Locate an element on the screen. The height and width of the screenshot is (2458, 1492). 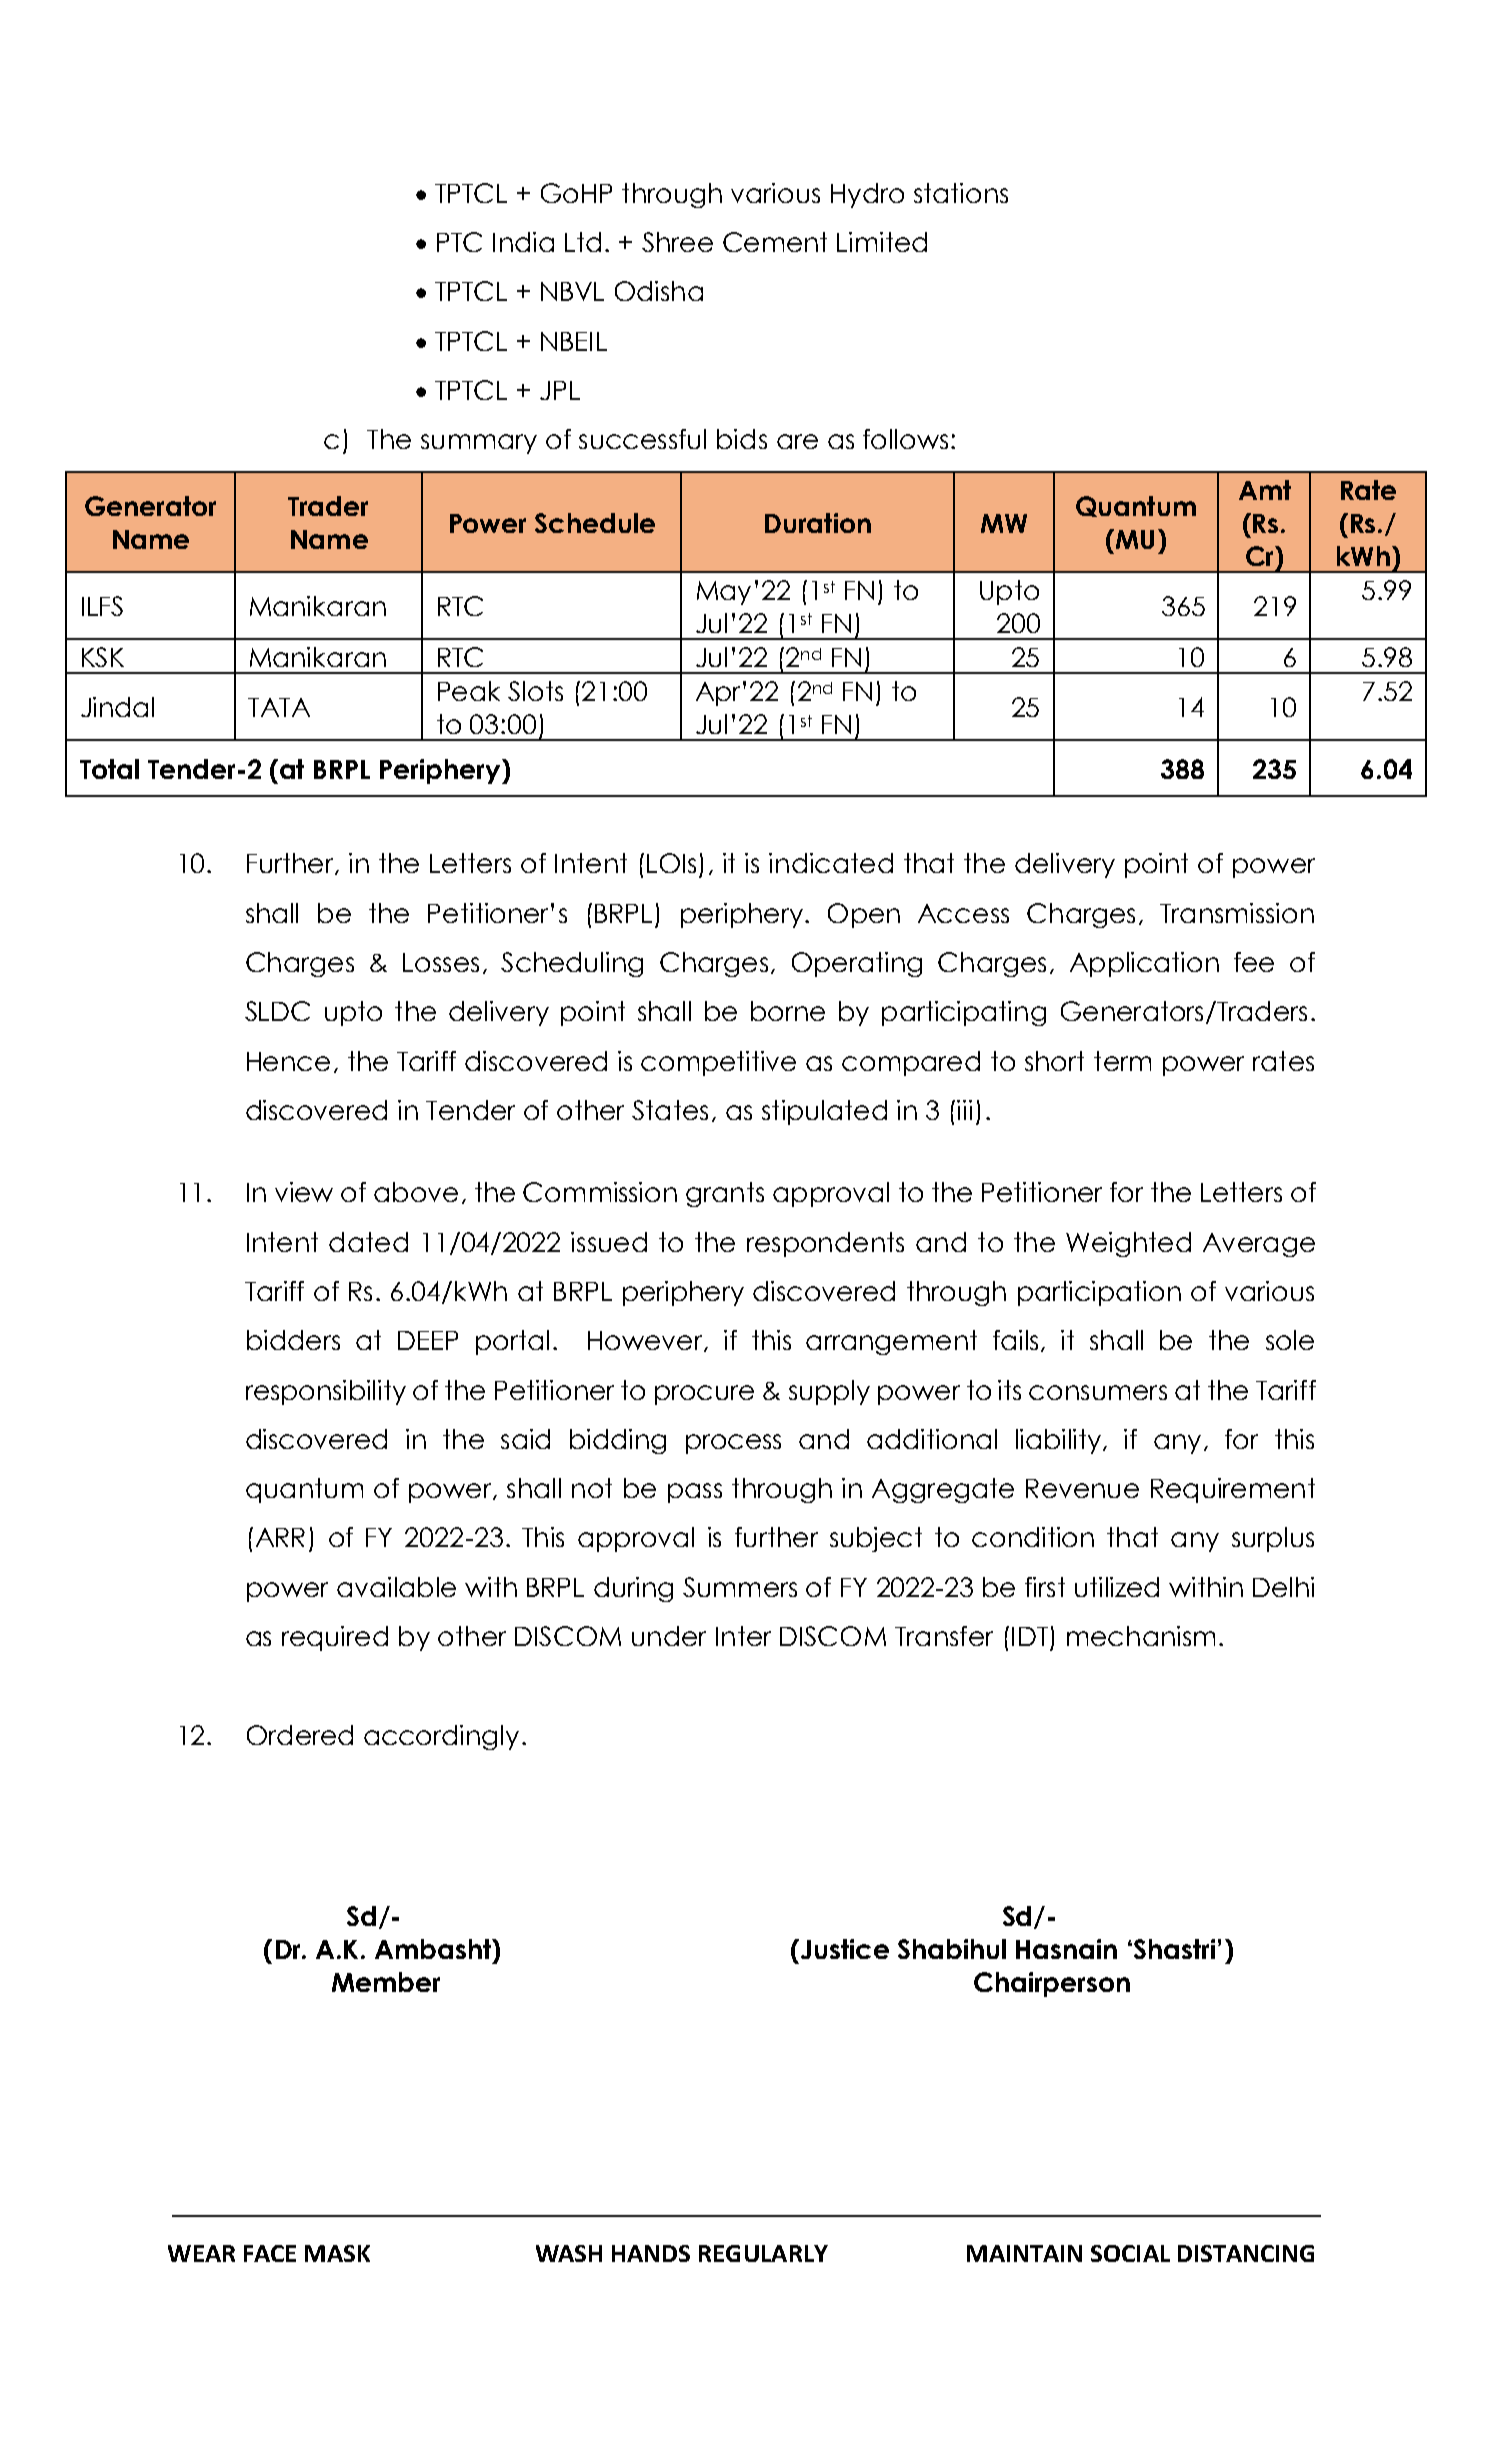
India is located at coordinates (523, 242).
